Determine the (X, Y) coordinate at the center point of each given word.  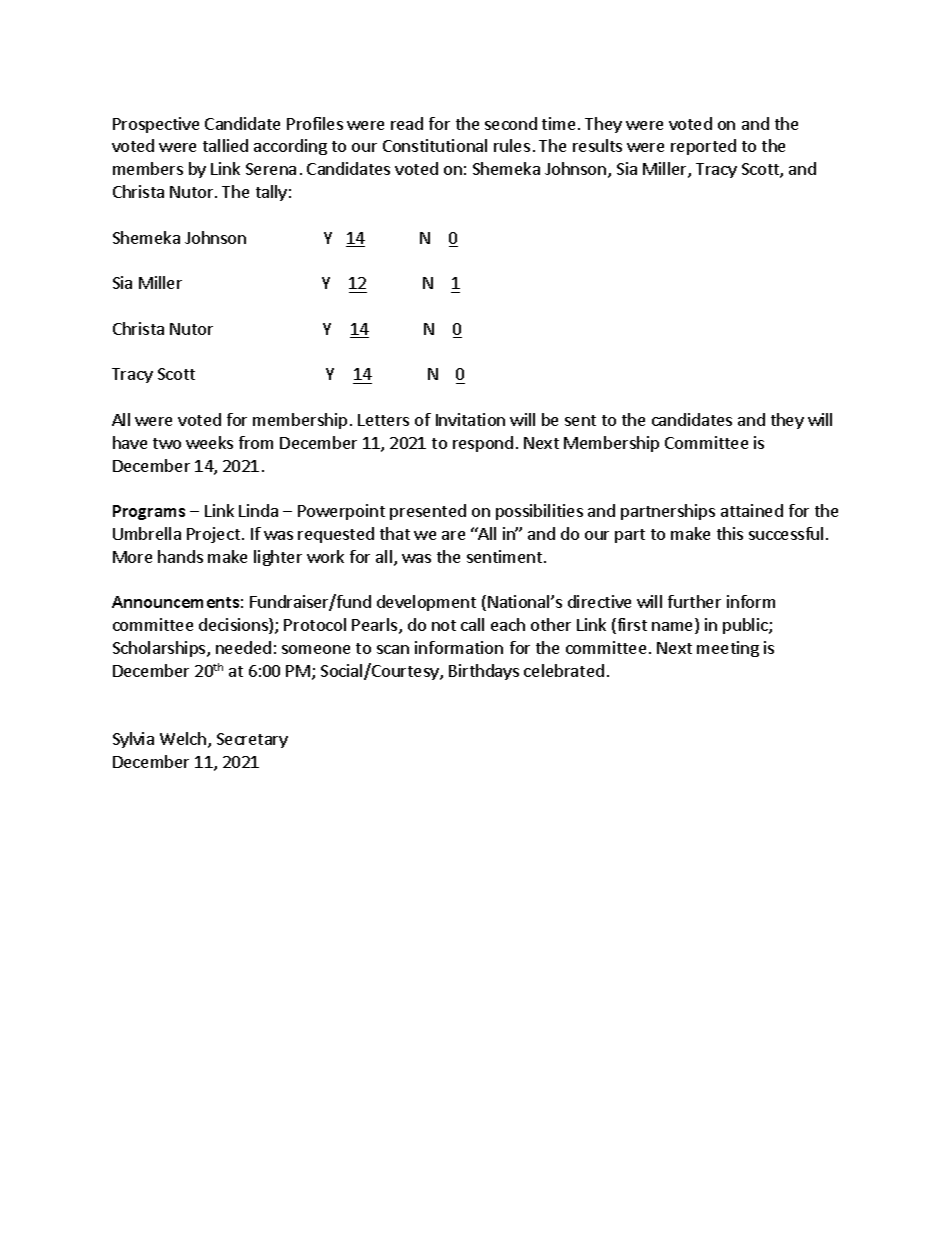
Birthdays (484, 672)
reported (703, 147)
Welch (183, 738)
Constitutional (435, 145)
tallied (225, 145)
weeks (209, 442)
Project (213, 535)
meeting (728, 649)
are (453, 535)
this (730, 533)
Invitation (470, 419)
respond (483, 444)
